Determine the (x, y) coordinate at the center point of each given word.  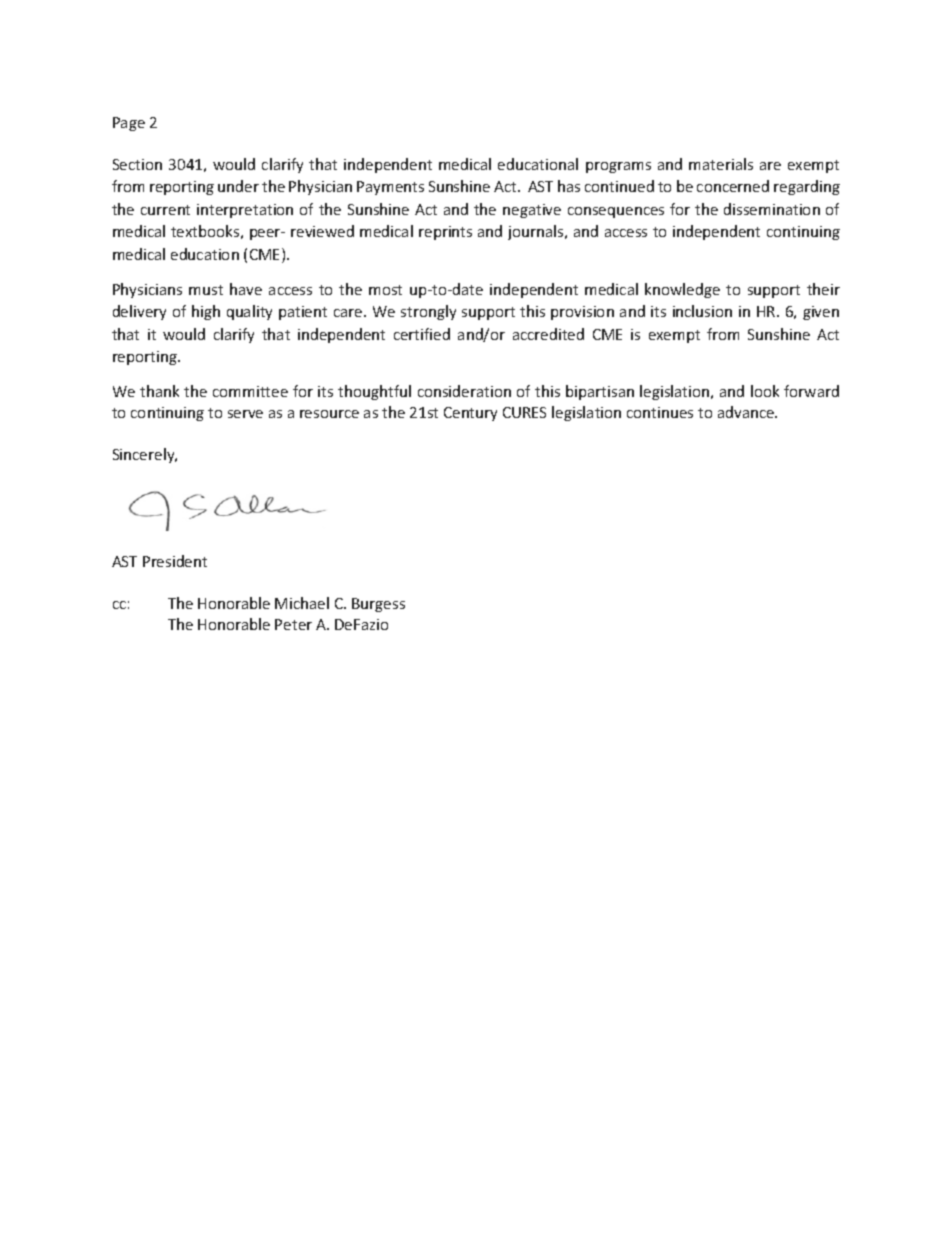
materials (721, 164)
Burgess (378, 605)
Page (129, 124)
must (206, 290)
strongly (428, 312)
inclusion (702, 311)
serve (245, 414)
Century (470, 414)
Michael (302, 603)
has (569, 186)
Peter (293, 624)
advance (747, 412)
